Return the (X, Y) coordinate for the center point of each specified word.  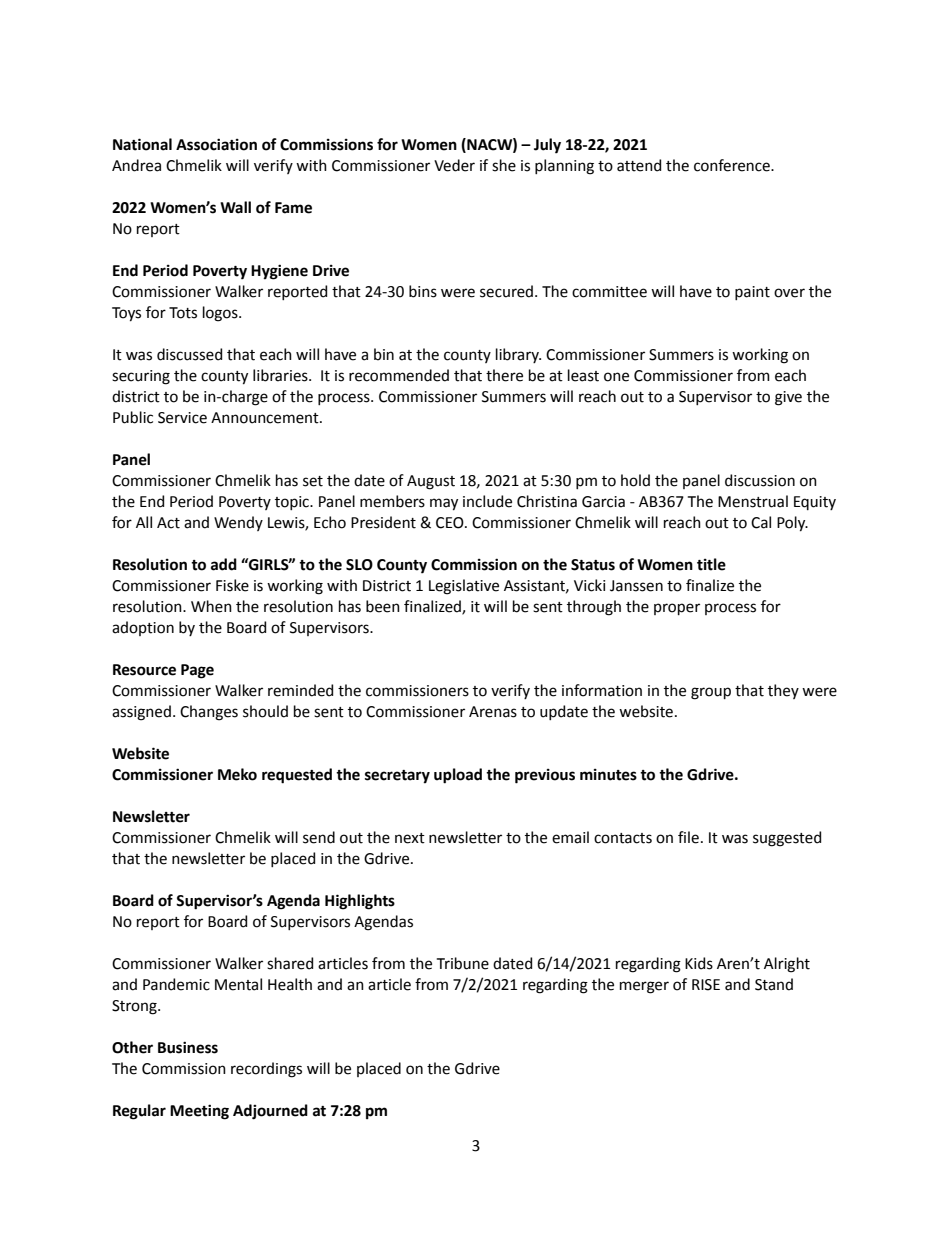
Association (216, 144)
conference (733, 165)
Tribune (463, 963)
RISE (706, 985)
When (211, 606)
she (504, 165)
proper (677, 609)
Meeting (199, 1112)
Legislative (464, 587)
